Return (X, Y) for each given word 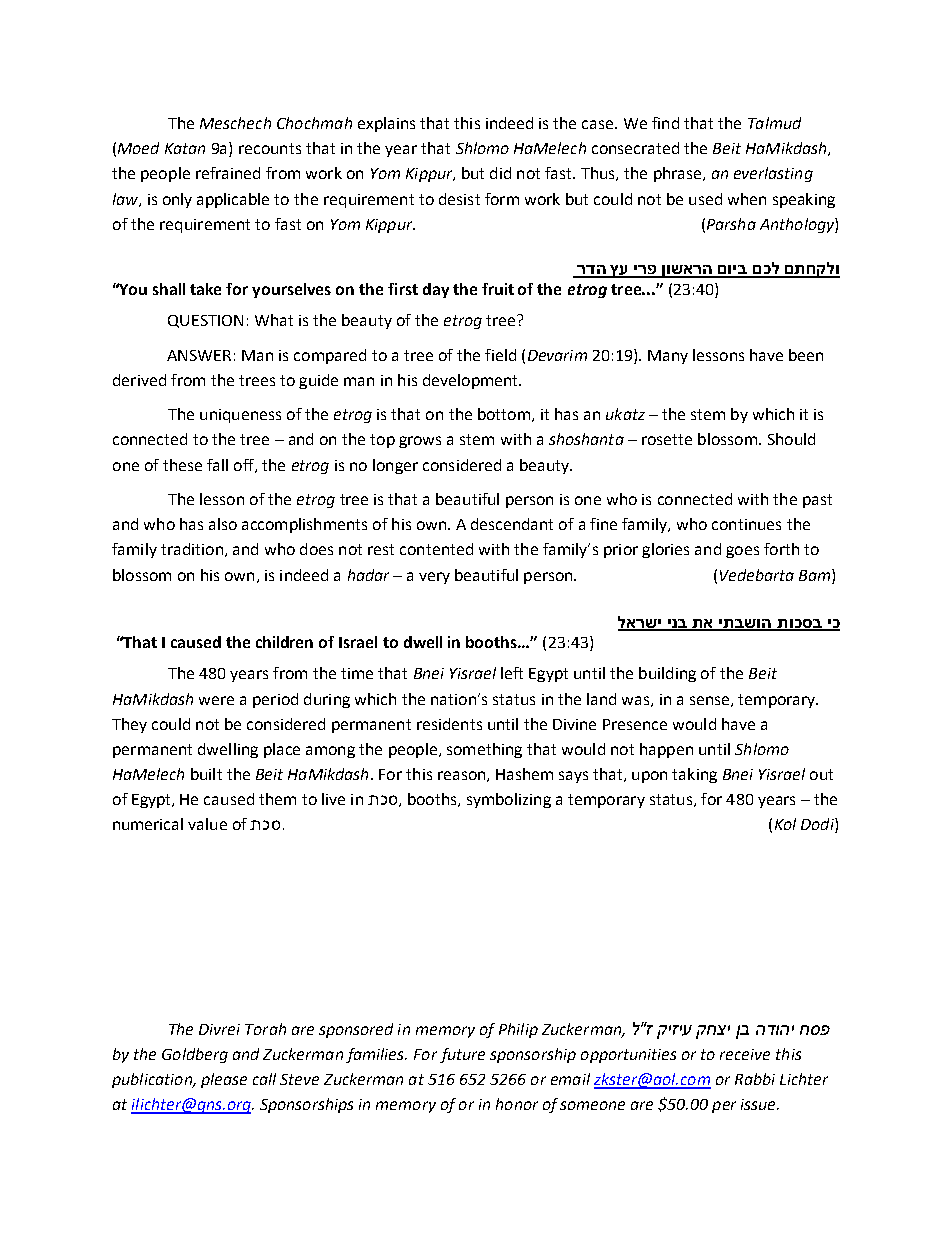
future (462, 1055)
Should (791, 439)
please (224, 1080)
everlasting (773, 174)
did (500, 173)
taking (694, 775)
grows (420, 442)
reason (463, 776)
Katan (185, 148)
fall (217, 465)
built (206, 774)
